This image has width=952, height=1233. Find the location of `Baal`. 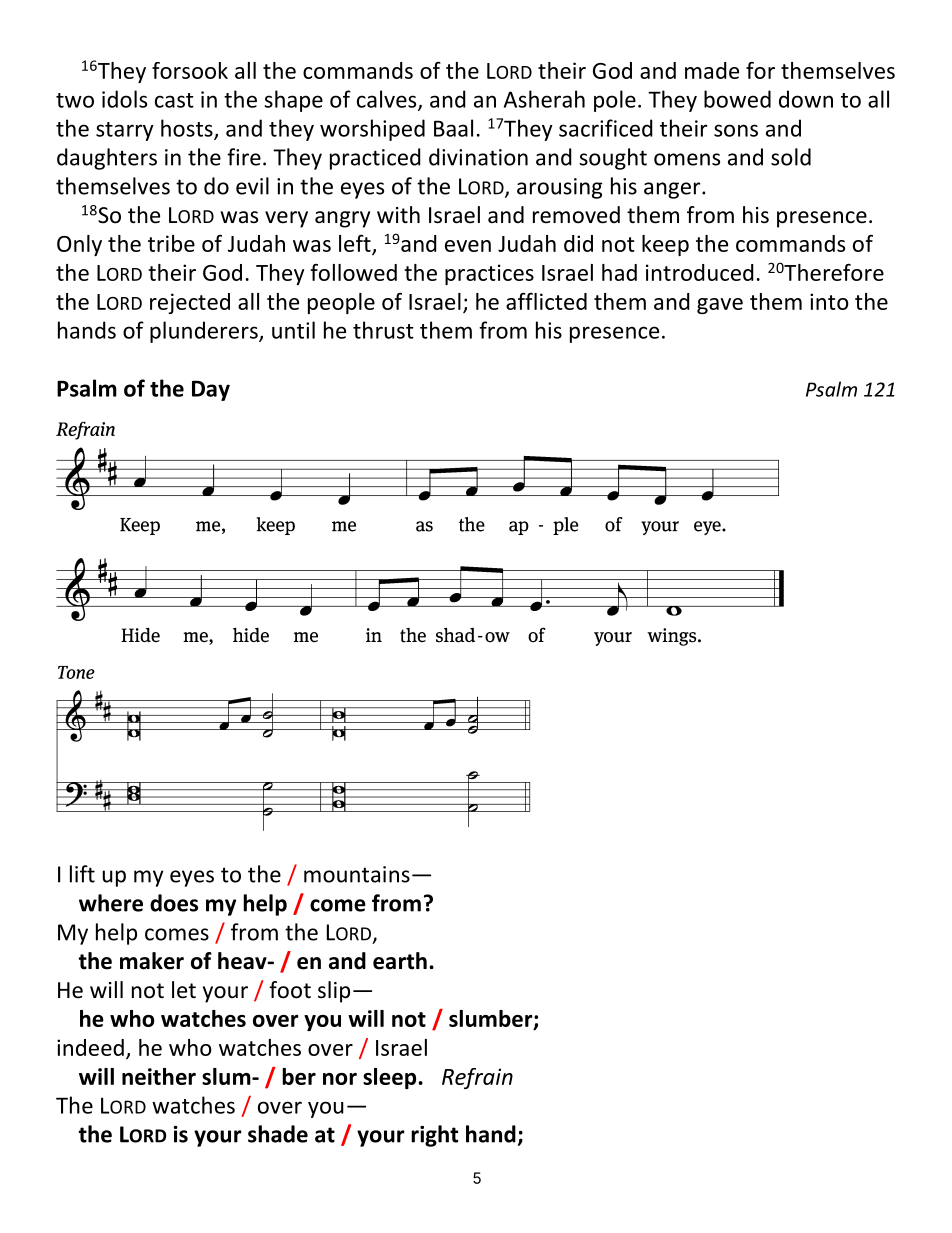

Baal is located at coordinates (453, 128).
